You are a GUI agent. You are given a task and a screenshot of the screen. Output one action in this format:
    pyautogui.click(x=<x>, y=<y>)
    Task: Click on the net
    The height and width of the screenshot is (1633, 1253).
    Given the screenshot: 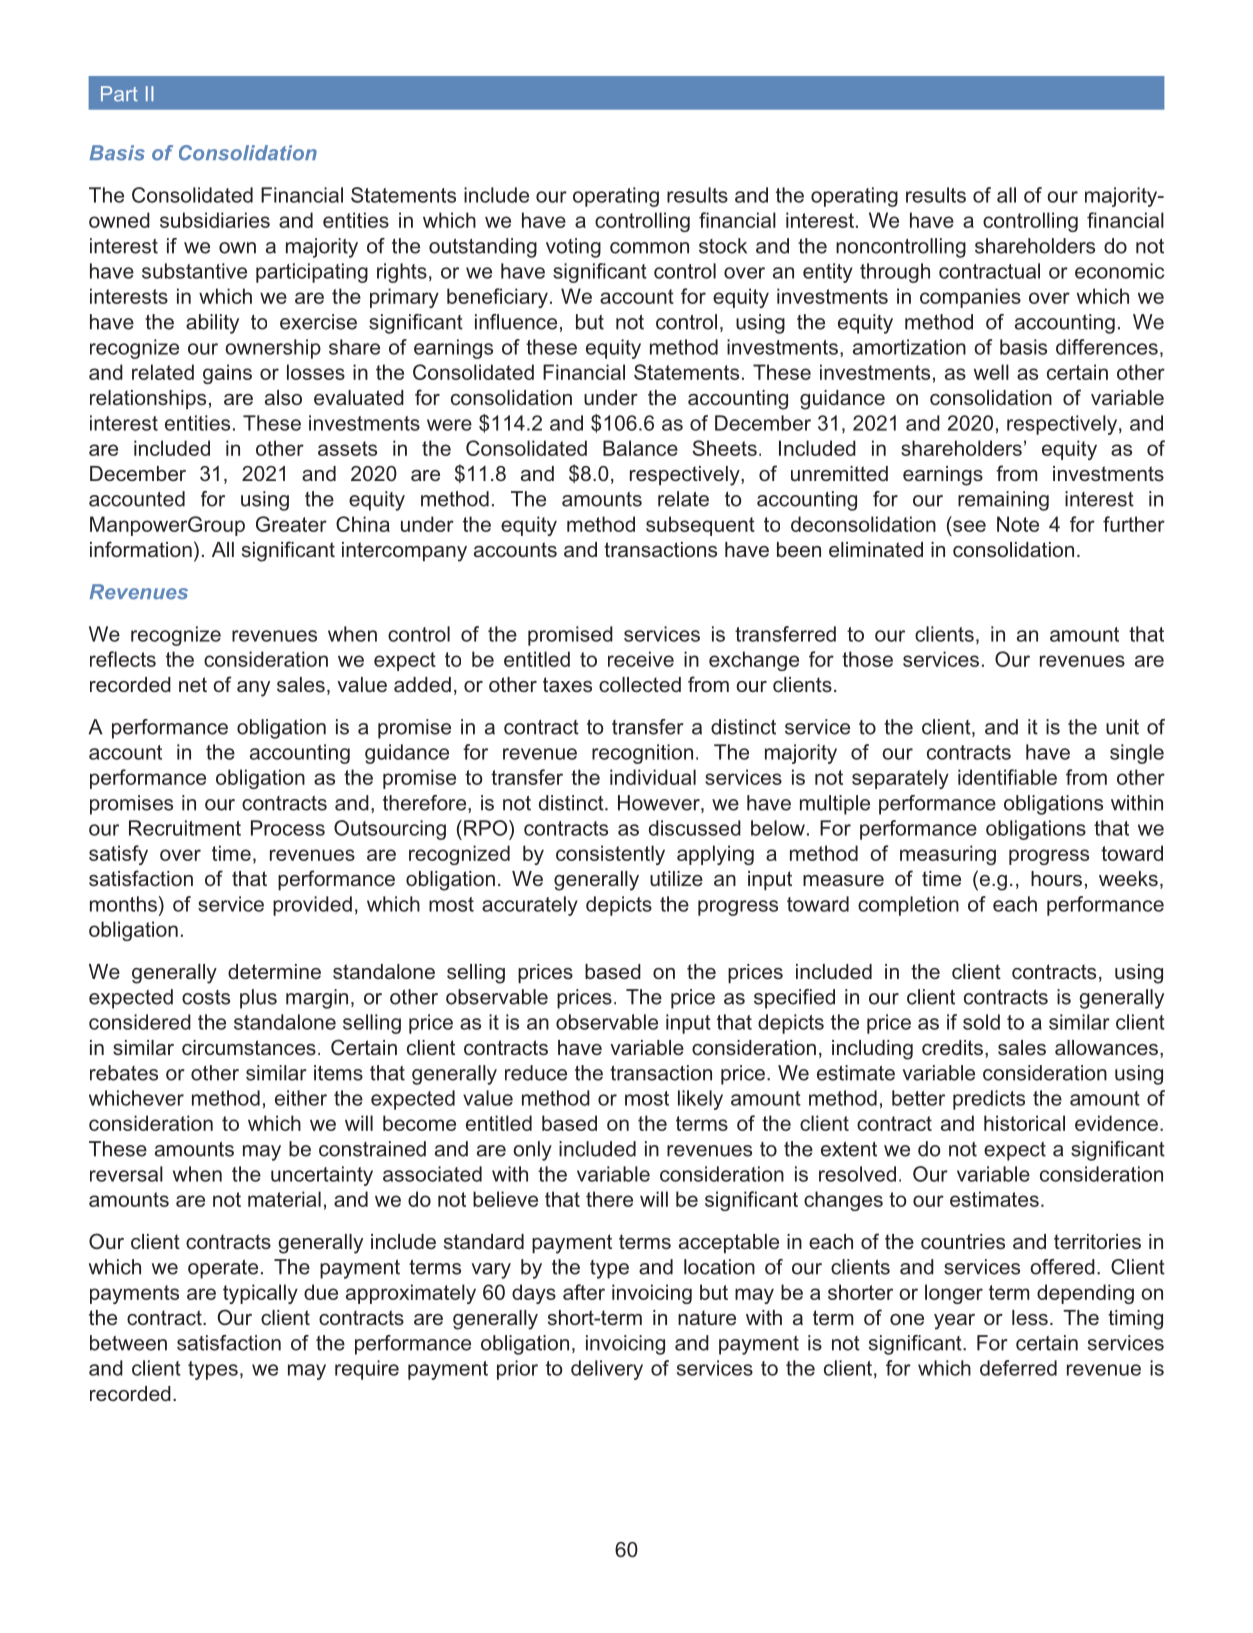 What is the action you would take?
    pyautogui.click(x=193, y=684)
